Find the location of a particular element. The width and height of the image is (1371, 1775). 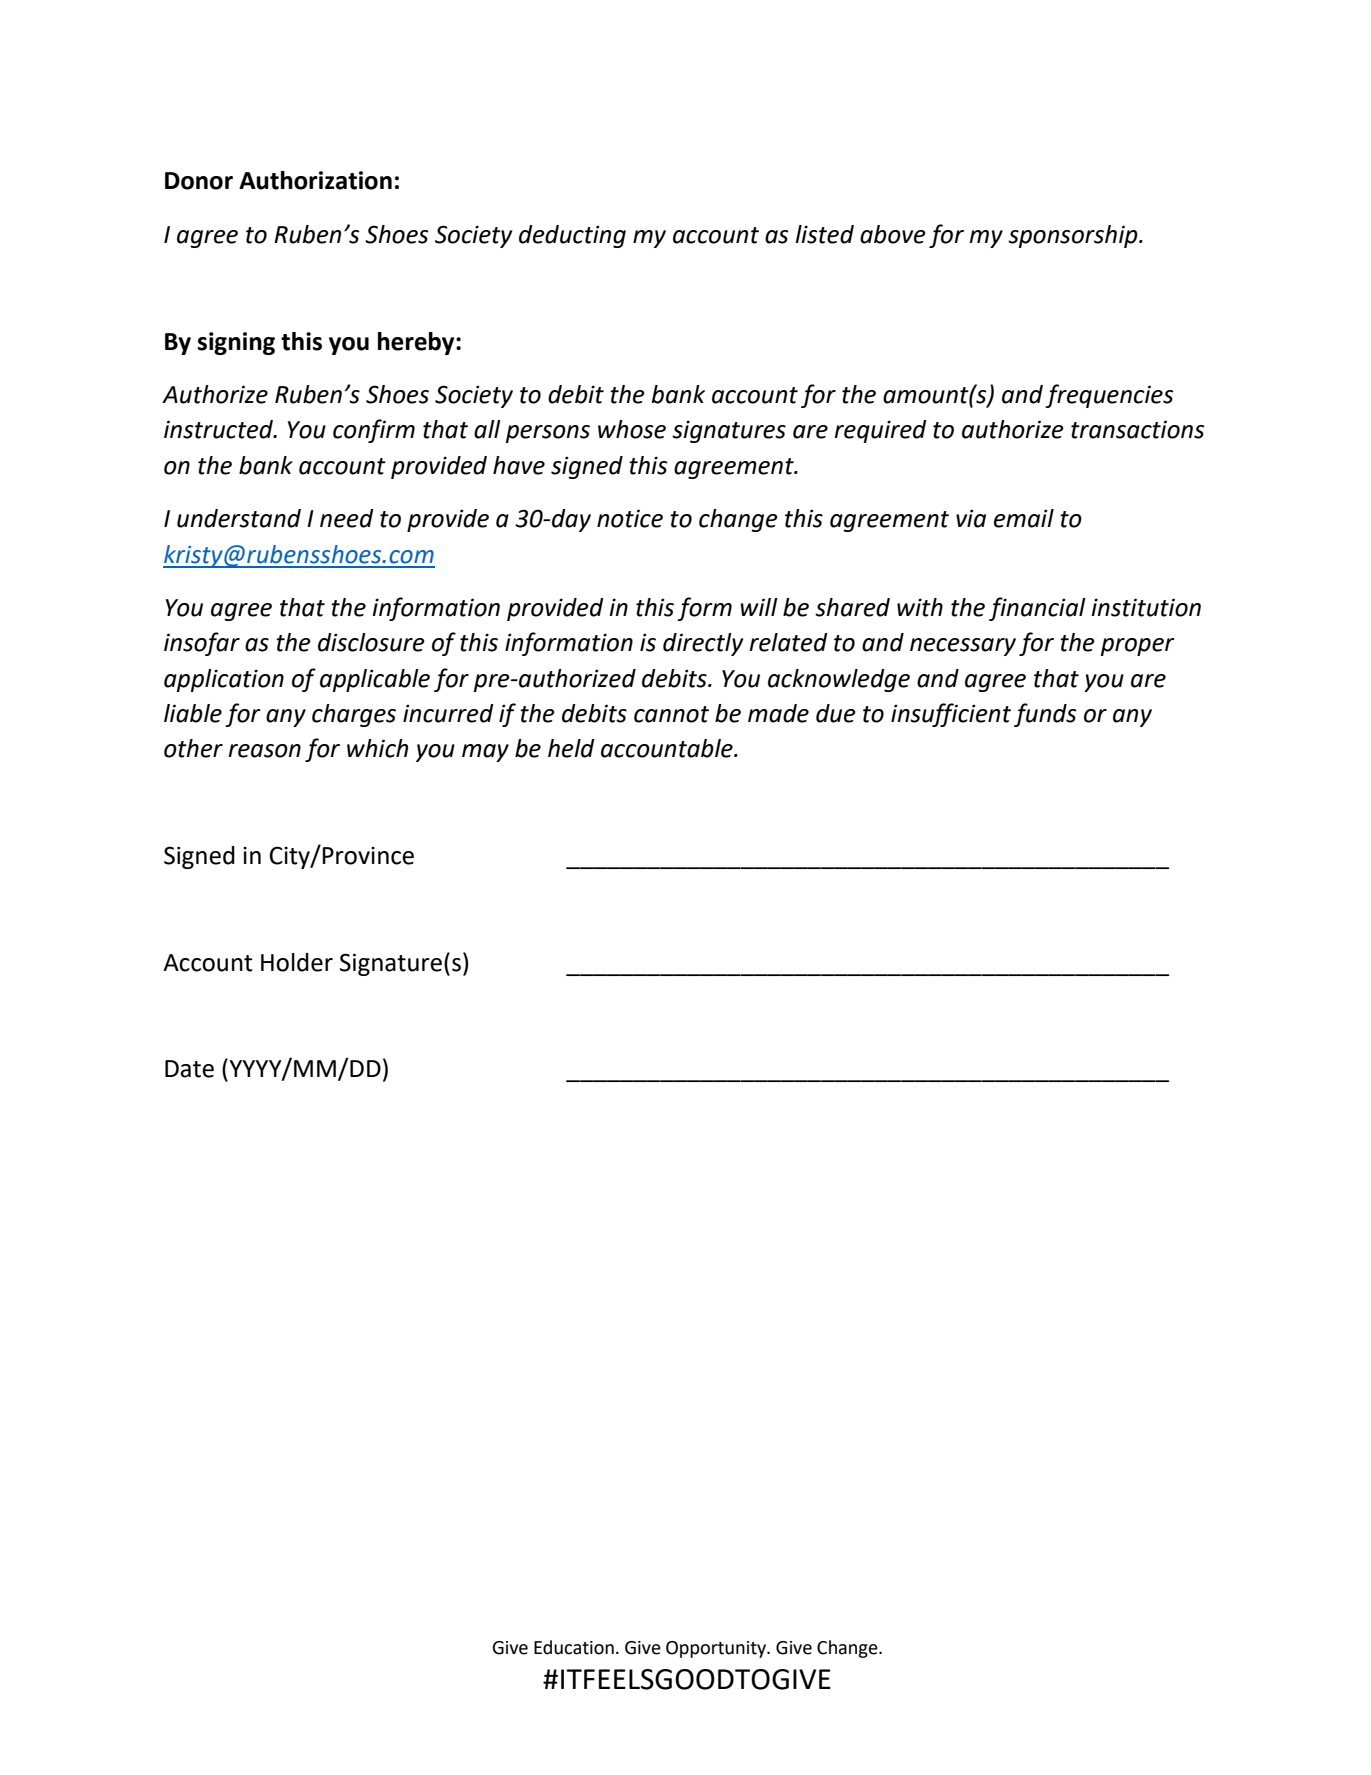

financial is located at coordinates (1037, 609).
